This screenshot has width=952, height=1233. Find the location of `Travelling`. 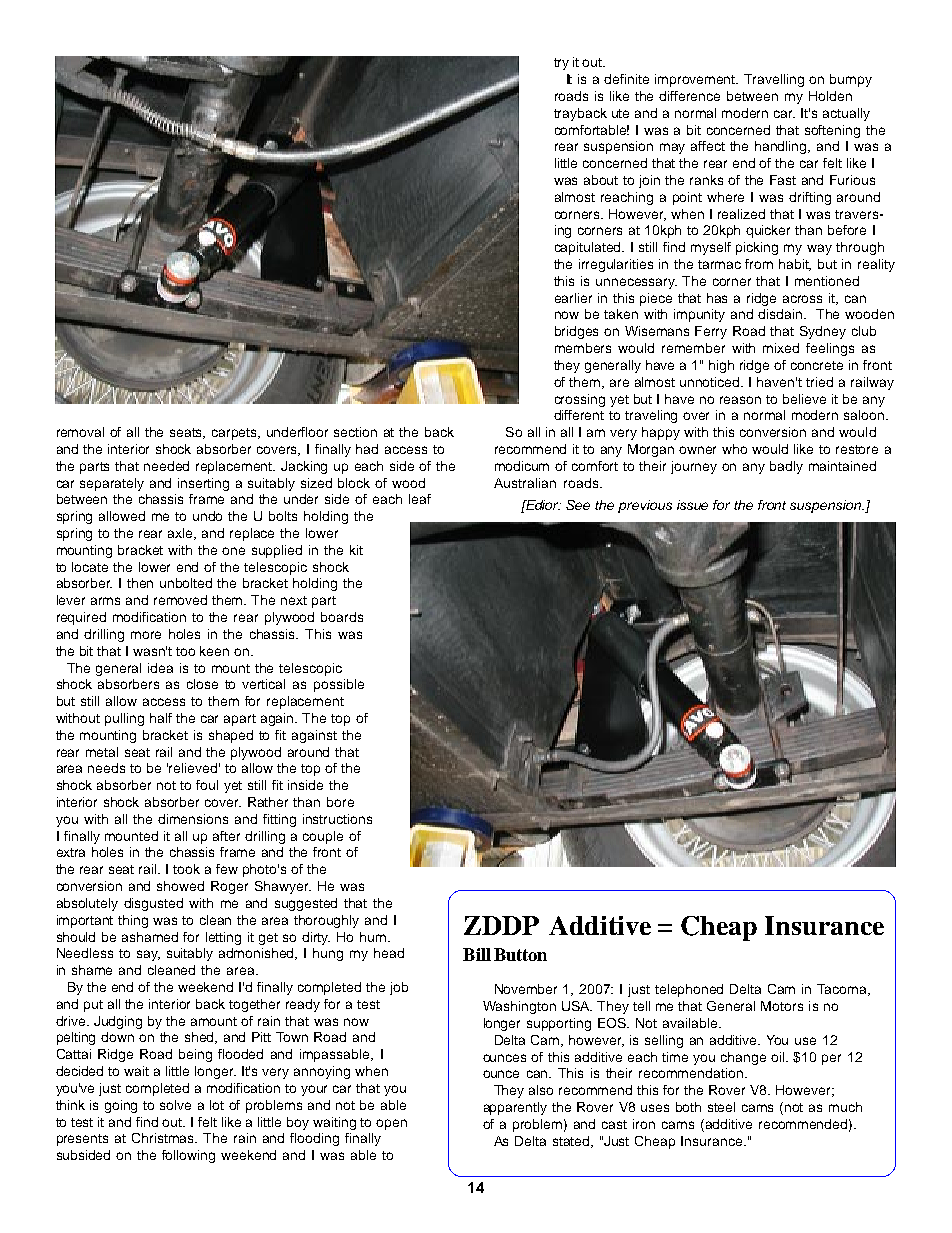

Travelling is located at coordinates (774, 80).
